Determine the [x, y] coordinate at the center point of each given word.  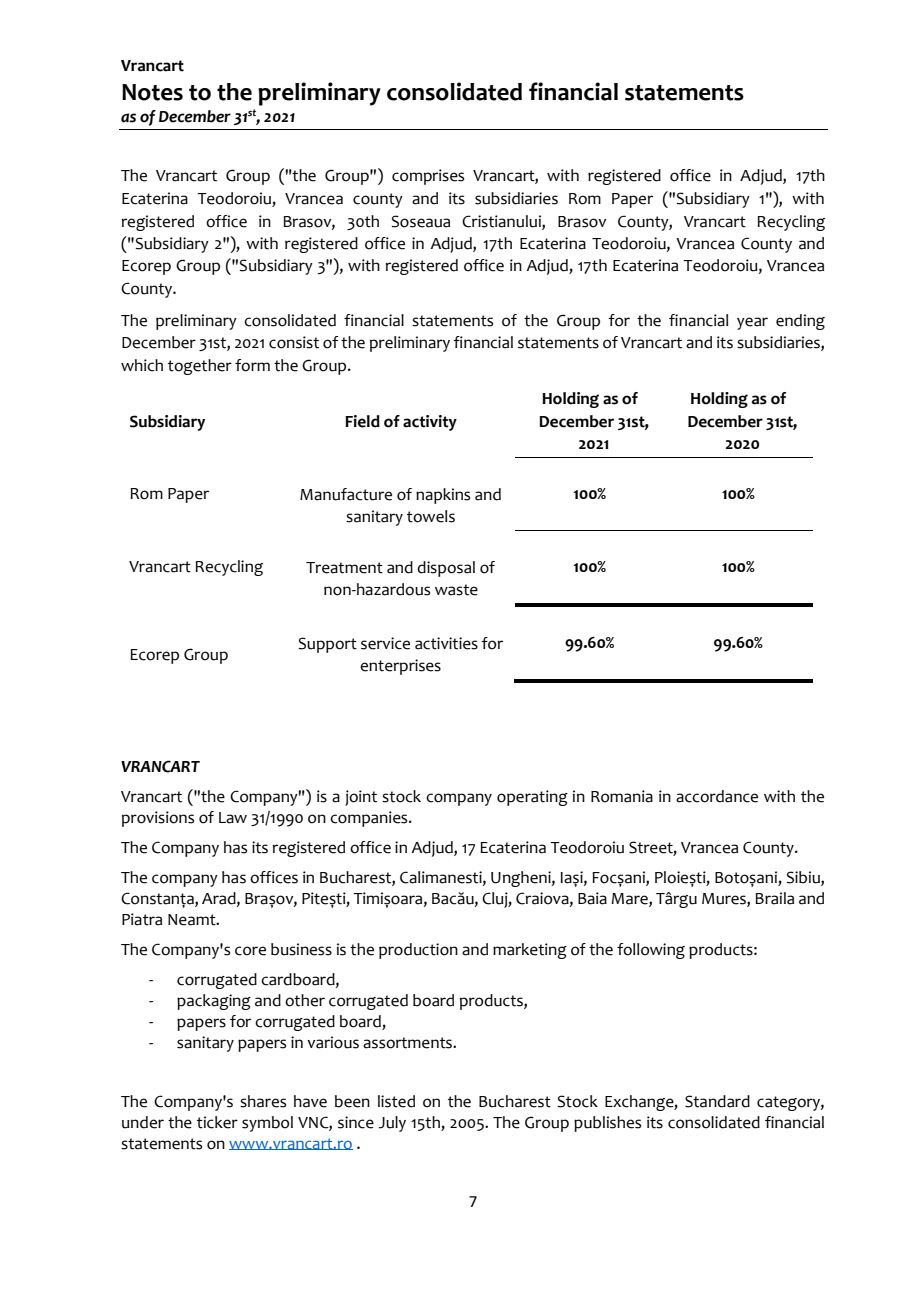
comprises [428, 177]
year [752, 323]
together [200, 367]
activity [430, 423]
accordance [717, 796]
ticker [217, 1122]
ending [800, 322]
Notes [152, 92]
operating [532, 798]
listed [396, 1101]
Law [233, 818]
